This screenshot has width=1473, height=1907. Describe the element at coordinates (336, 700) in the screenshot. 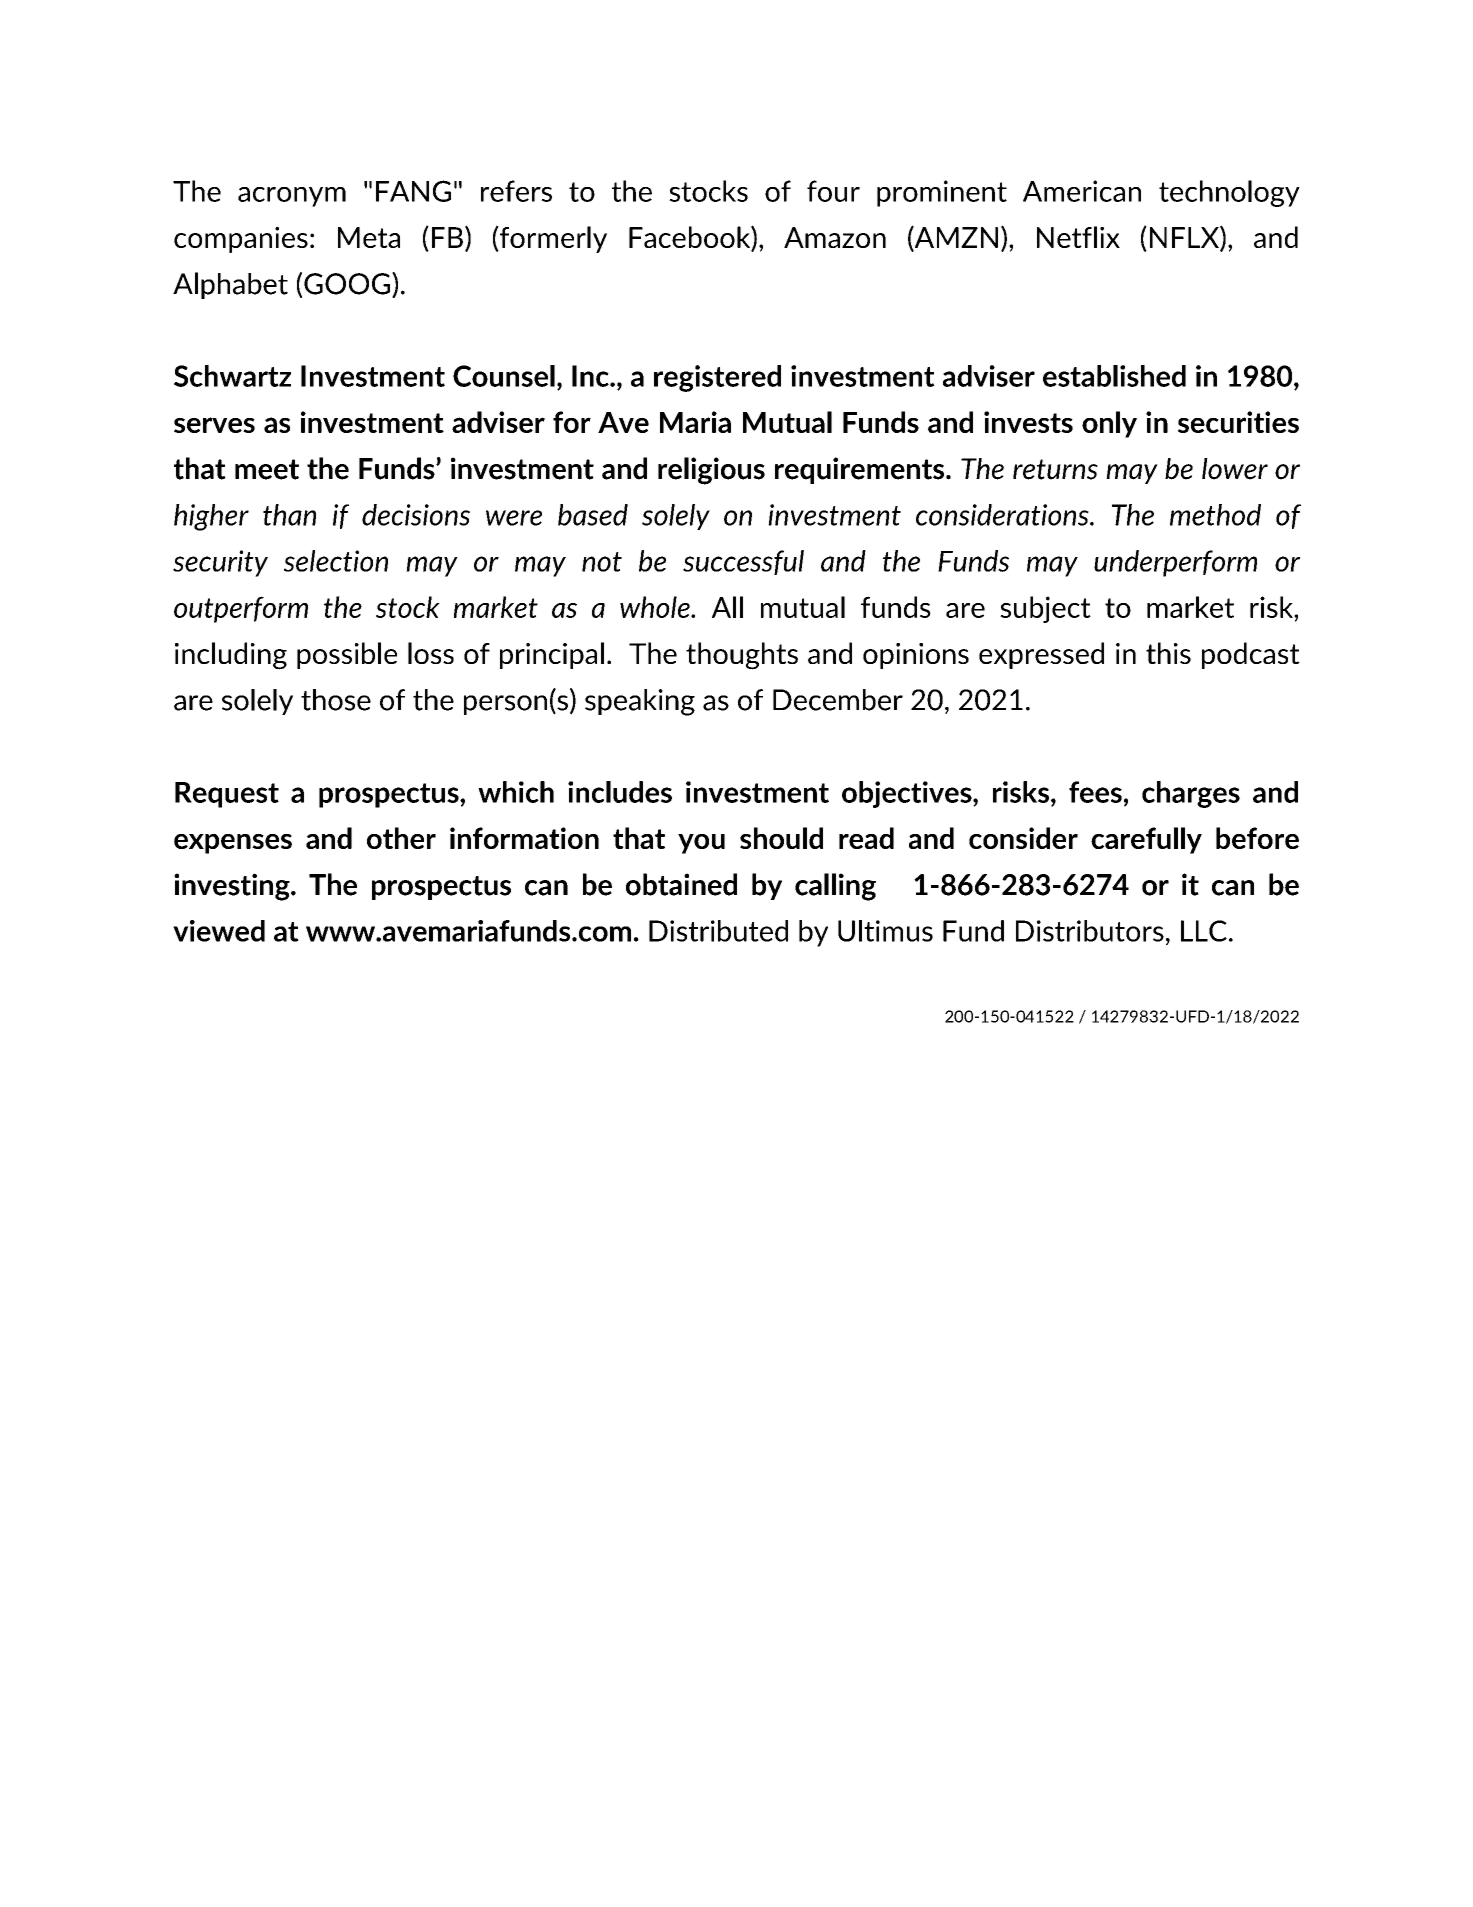

I see `those` at that location.
